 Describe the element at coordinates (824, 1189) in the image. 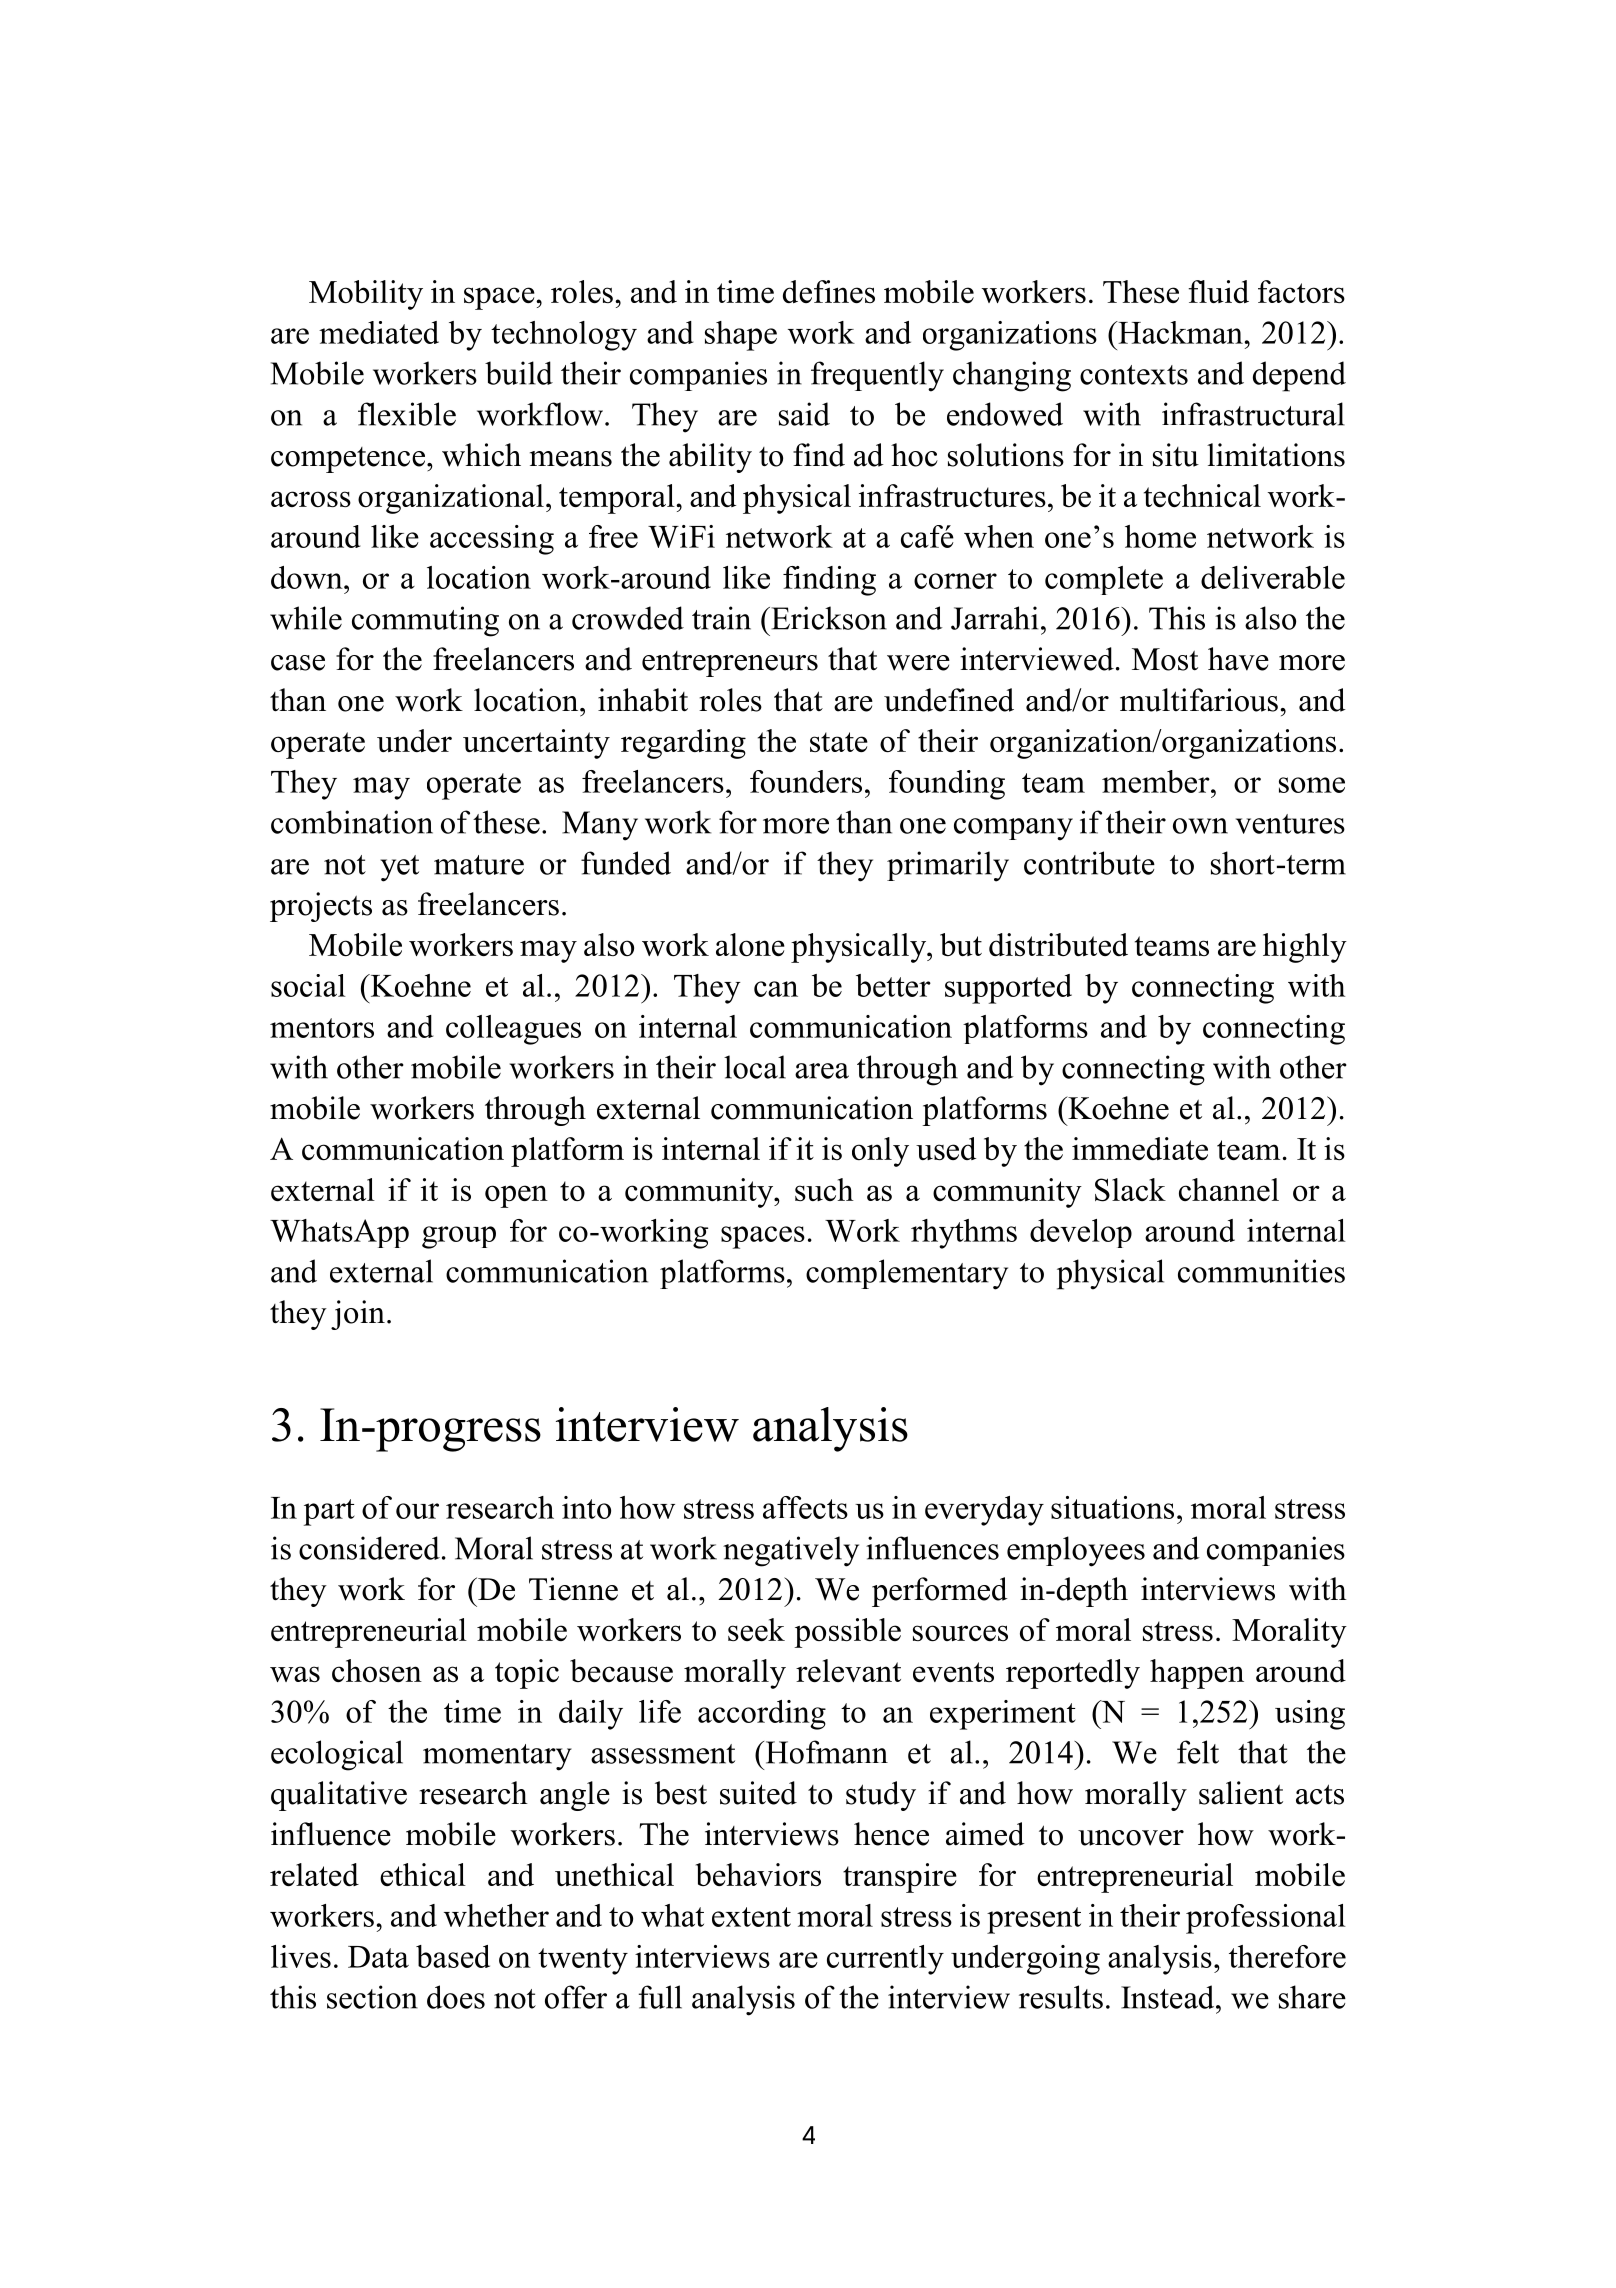

I see `such` at that location.
